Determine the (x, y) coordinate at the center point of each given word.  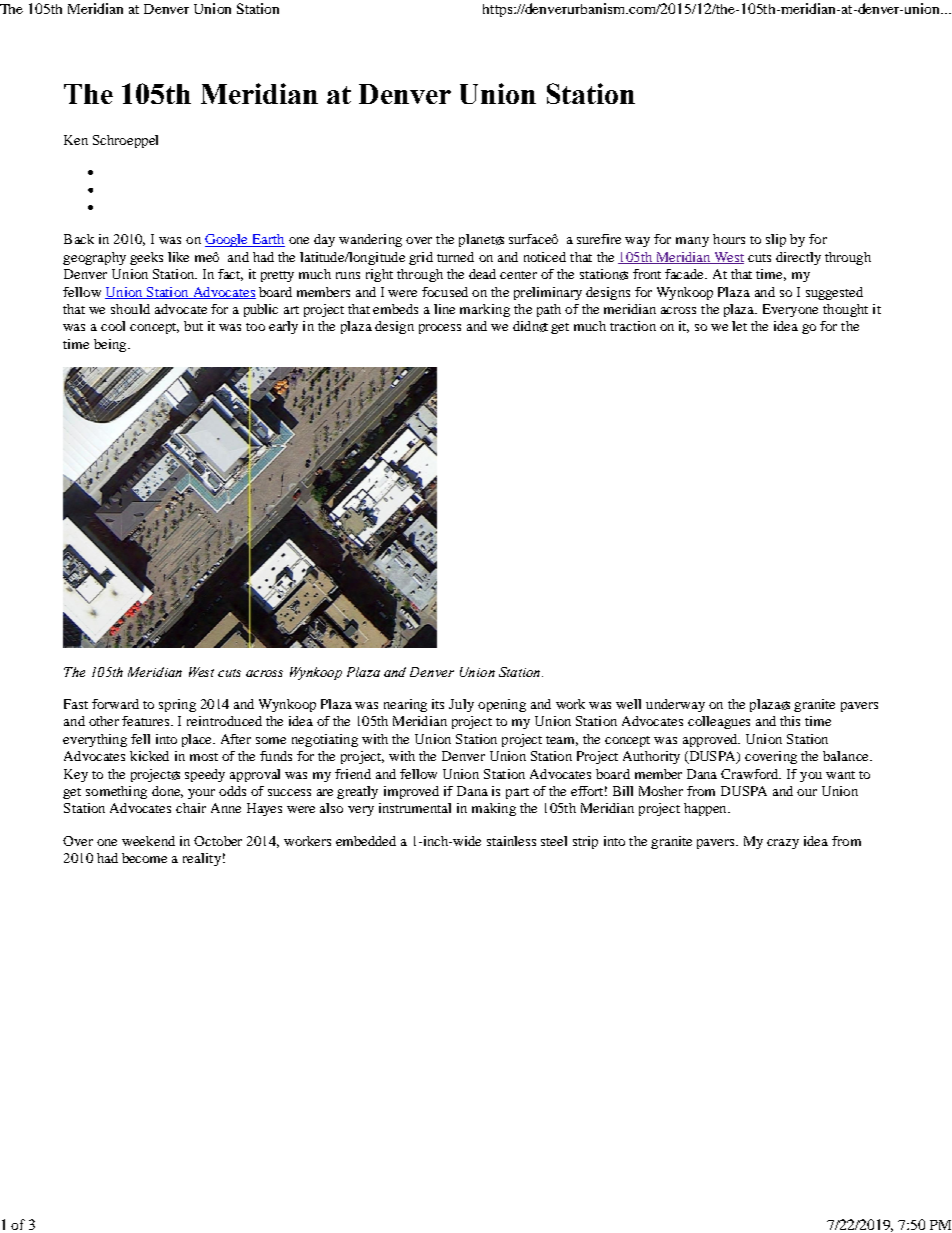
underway (675, 705)
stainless (511, 841)
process (440, 329)
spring (177, 705)
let (739, 326)
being (111, 345)
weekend (148, 841)
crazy (783, 844)
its (438, 704)
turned (455, 257)
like (178, 257)
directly (798, 258)
